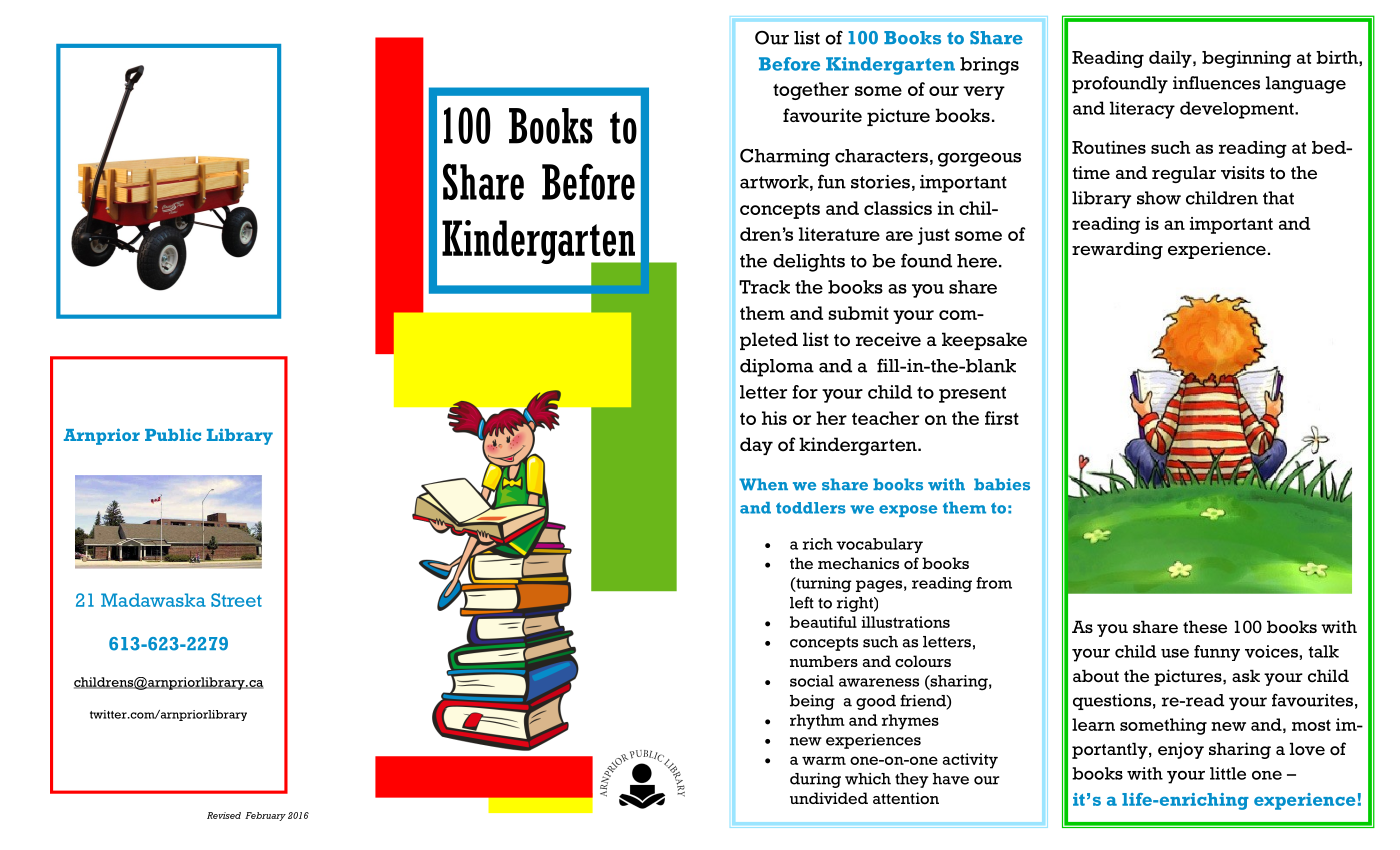 Image resolution: width=1400 pixels, height=850 pixels. Describe the element at coordinates (785, 158) in the screenshot. I see `Charming` at that location.
